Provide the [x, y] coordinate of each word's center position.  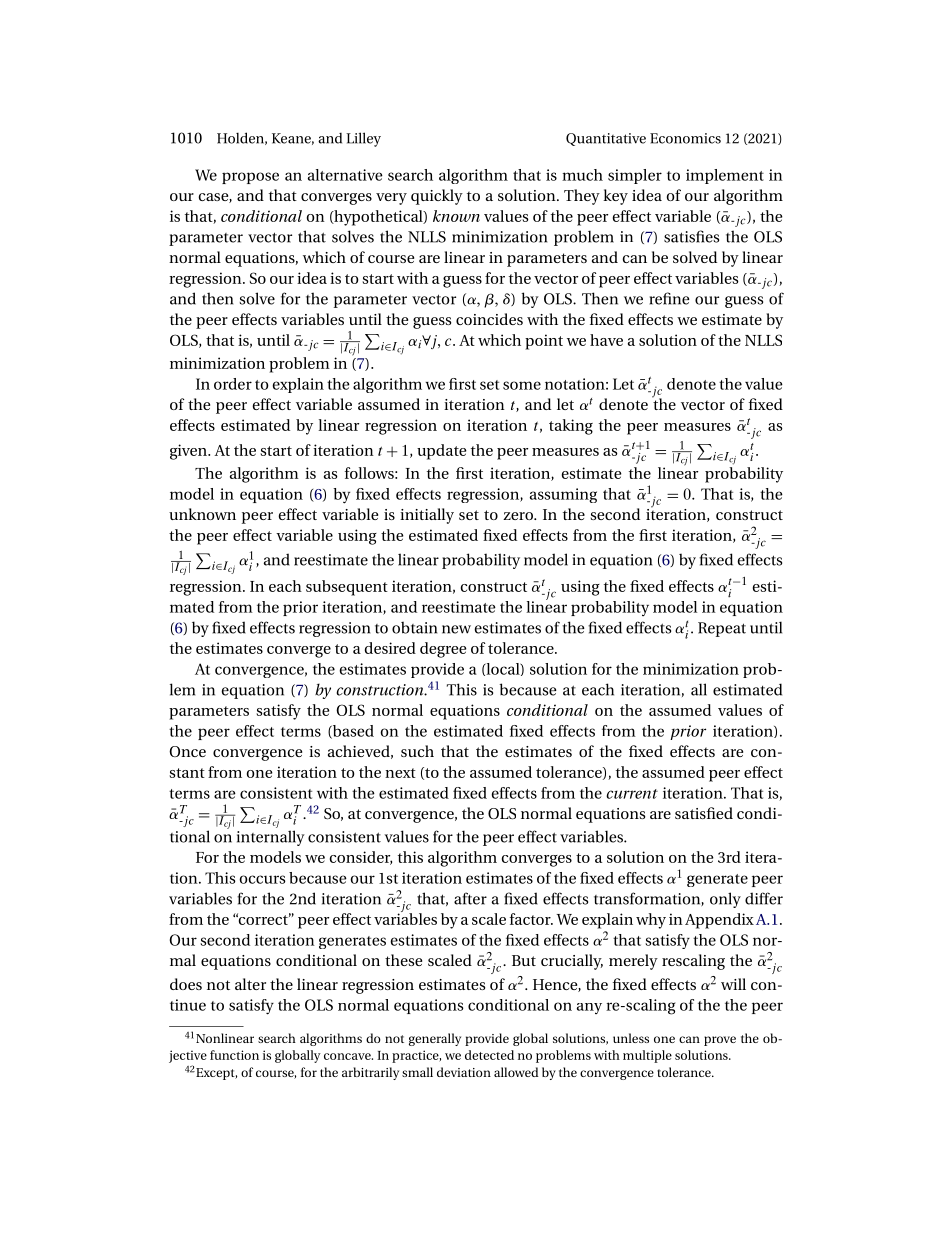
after [470, 898]
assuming [563, 495]
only [725, 900]
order [233, 384]
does [186, 984]
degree [443, 650]
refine [670, 298]
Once [187, 751]
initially [427, 516]
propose [250, 178]
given [190, 452]
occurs [262, 879]
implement [725, 176]
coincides [489, 319]
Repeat [722, 629]
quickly [437, 197]
